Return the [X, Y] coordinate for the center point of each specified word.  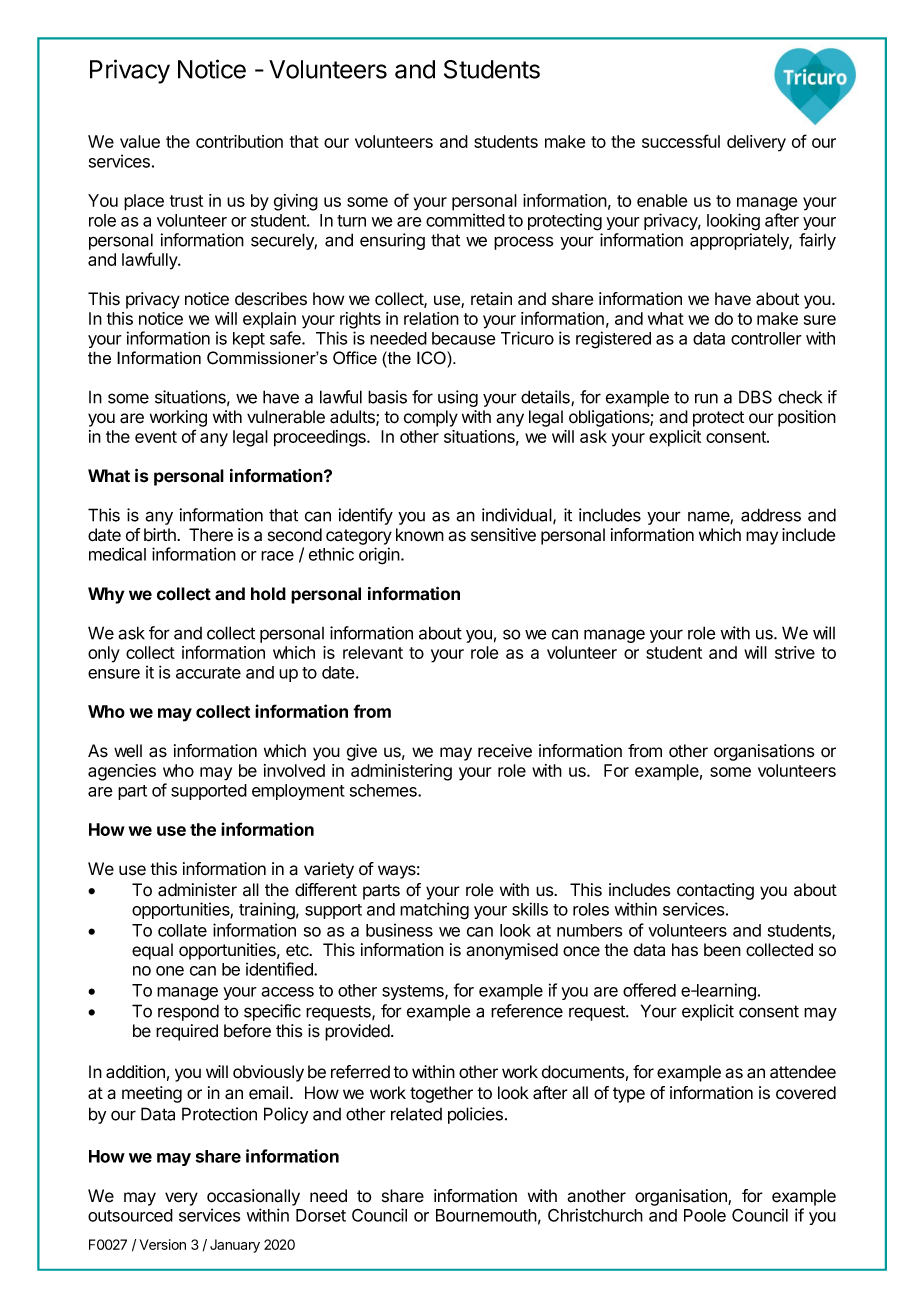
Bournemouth [486, 1215]
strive [795, 652]
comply [431, 418]
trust [186, 201]
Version [163, 1244]
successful [681, 141]
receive [505, 751]
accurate [208, 673]
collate [182, 930]
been [722, 950]
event [156, 437]
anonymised [512, 951]
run [706, 398]
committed [465, 220]
